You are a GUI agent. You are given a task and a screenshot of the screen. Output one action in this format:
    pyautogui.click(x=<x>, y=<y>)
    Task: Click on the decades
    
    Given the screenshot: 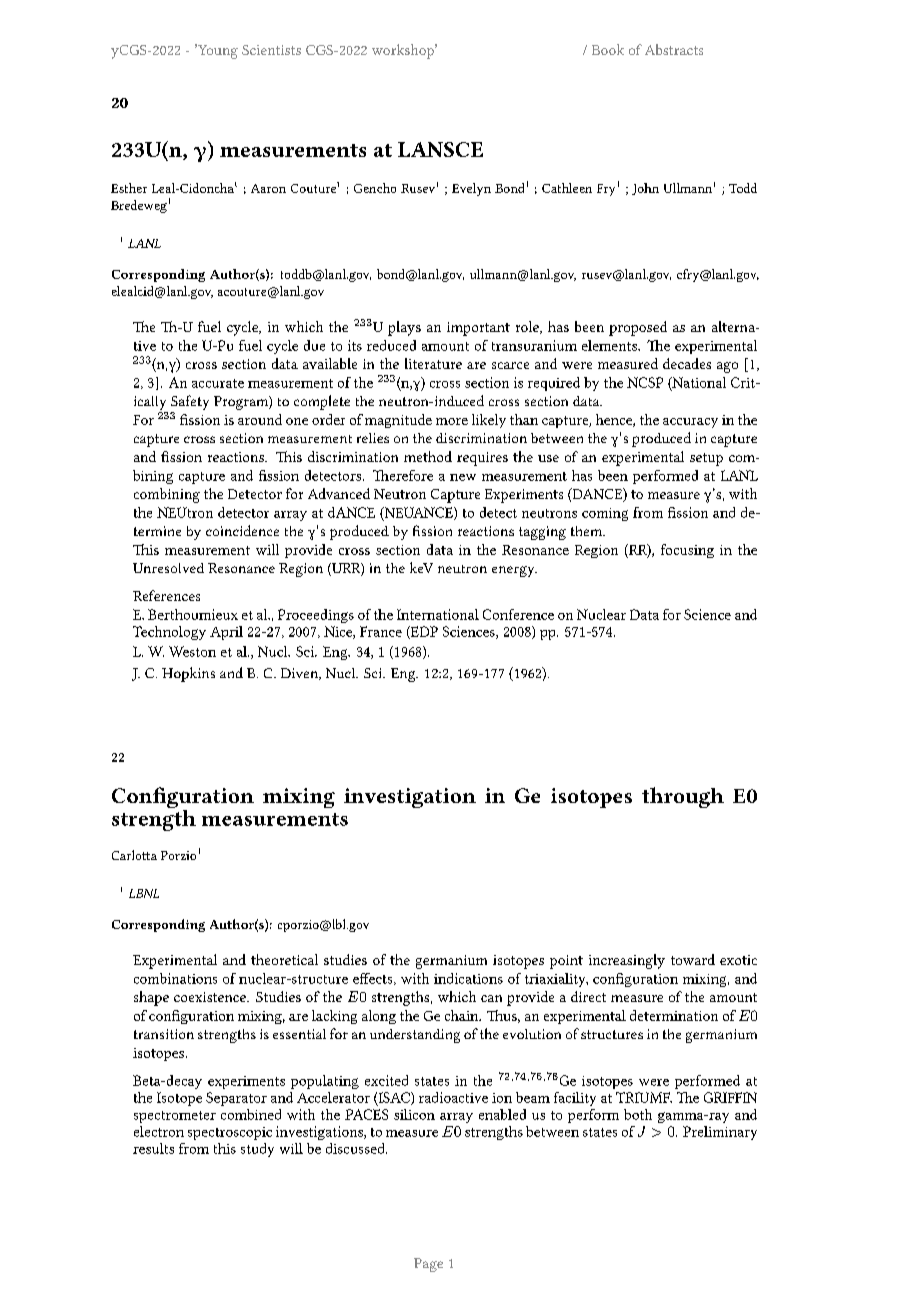 What is the action you would take?
    pyautogui.click(x=687, y=363)
